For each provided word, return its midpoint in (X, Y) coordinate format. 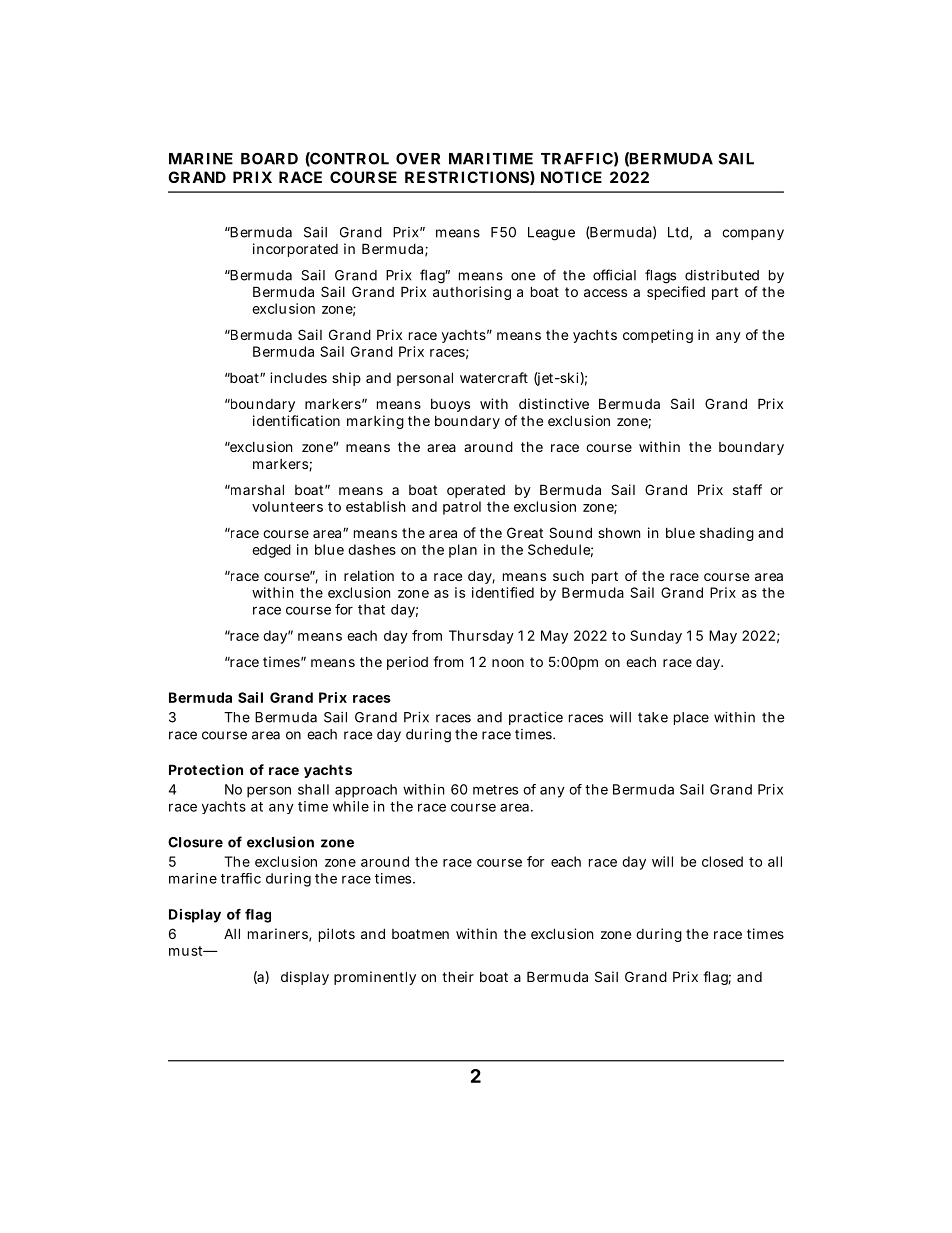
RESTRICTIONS (467, 177)
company (753, 234)
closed (722, 861)
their (458, 976)
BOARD (269, 159)
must (187, 951)
